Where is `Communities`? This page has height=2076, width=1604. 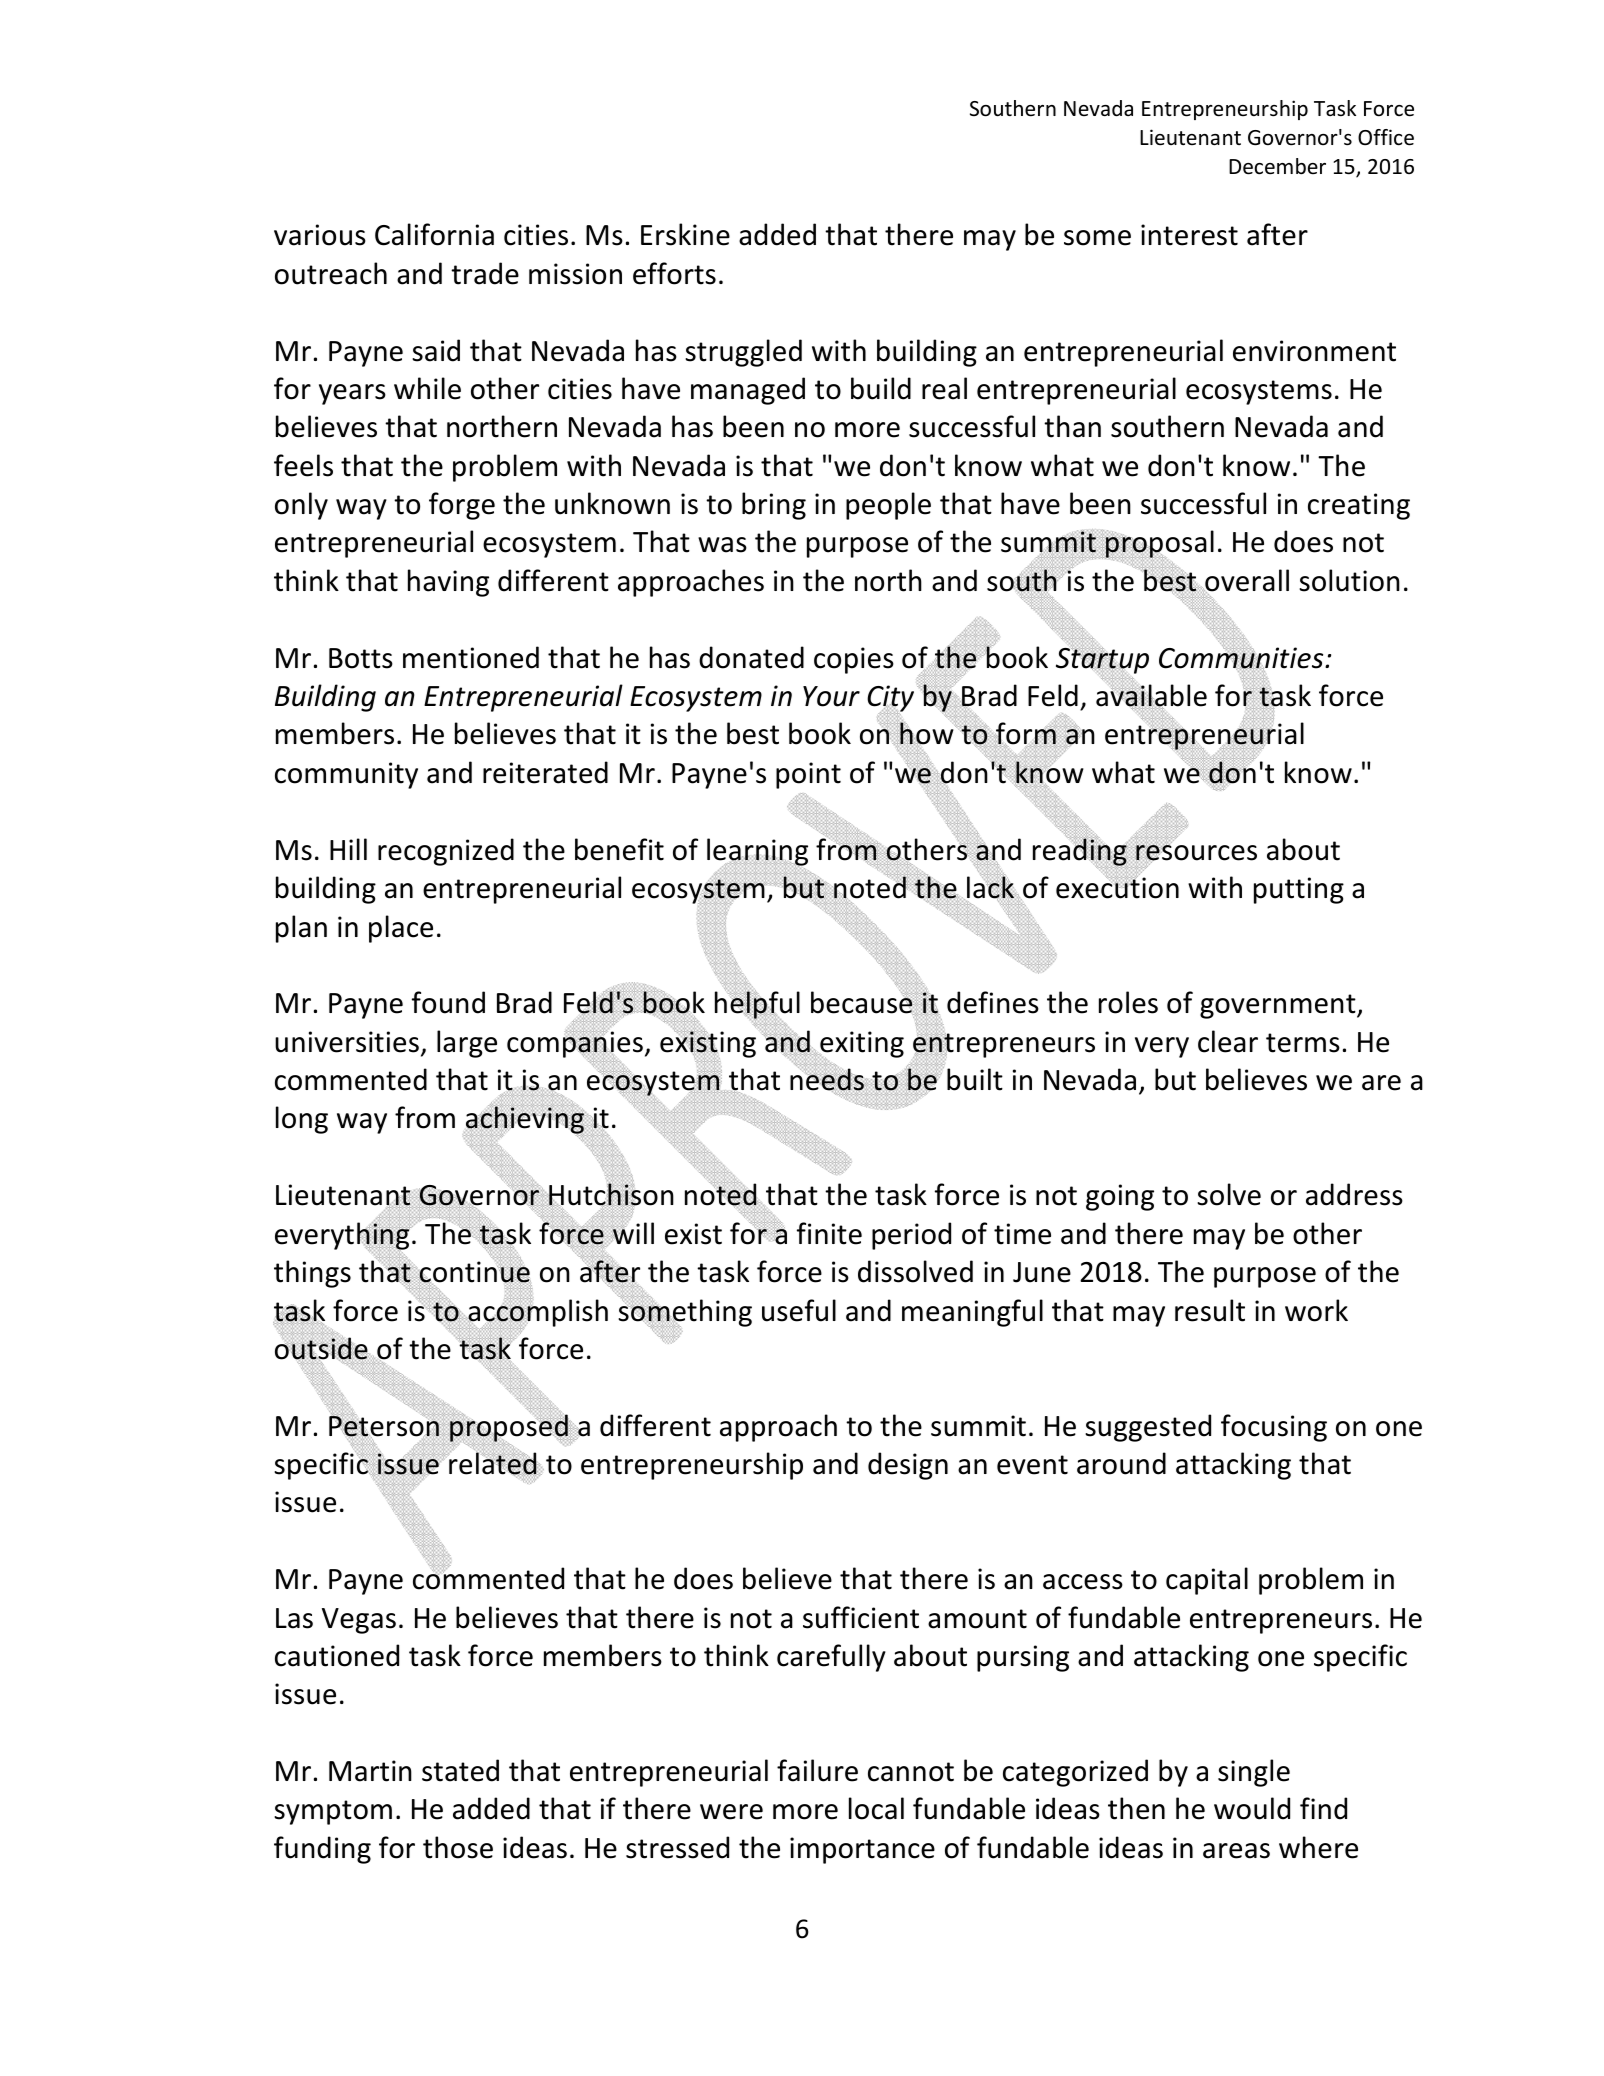
Communities is located at coordinates (1242, 657).
